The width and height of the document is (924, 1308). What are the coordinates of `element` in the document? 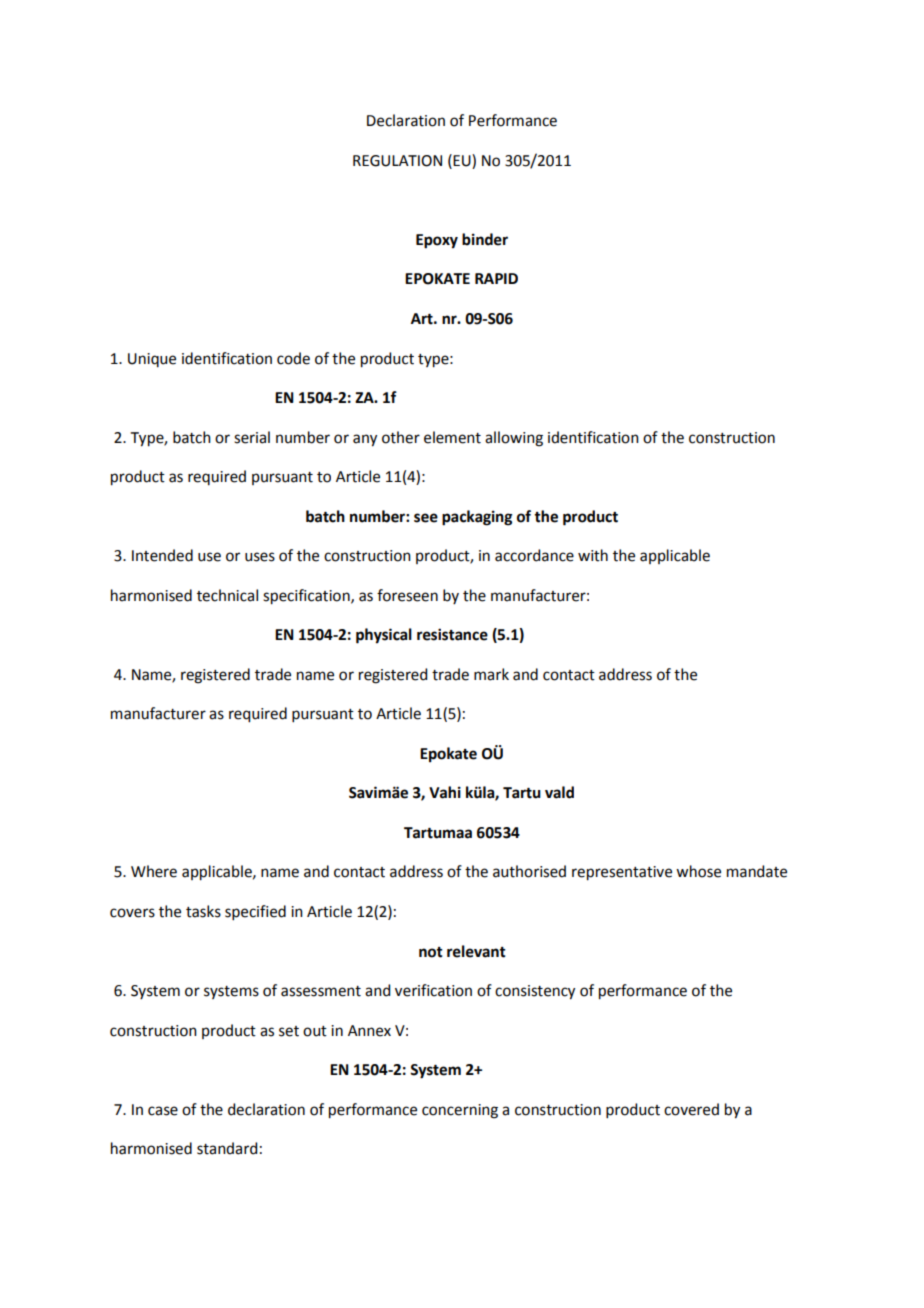 It's located at (452, 437).
